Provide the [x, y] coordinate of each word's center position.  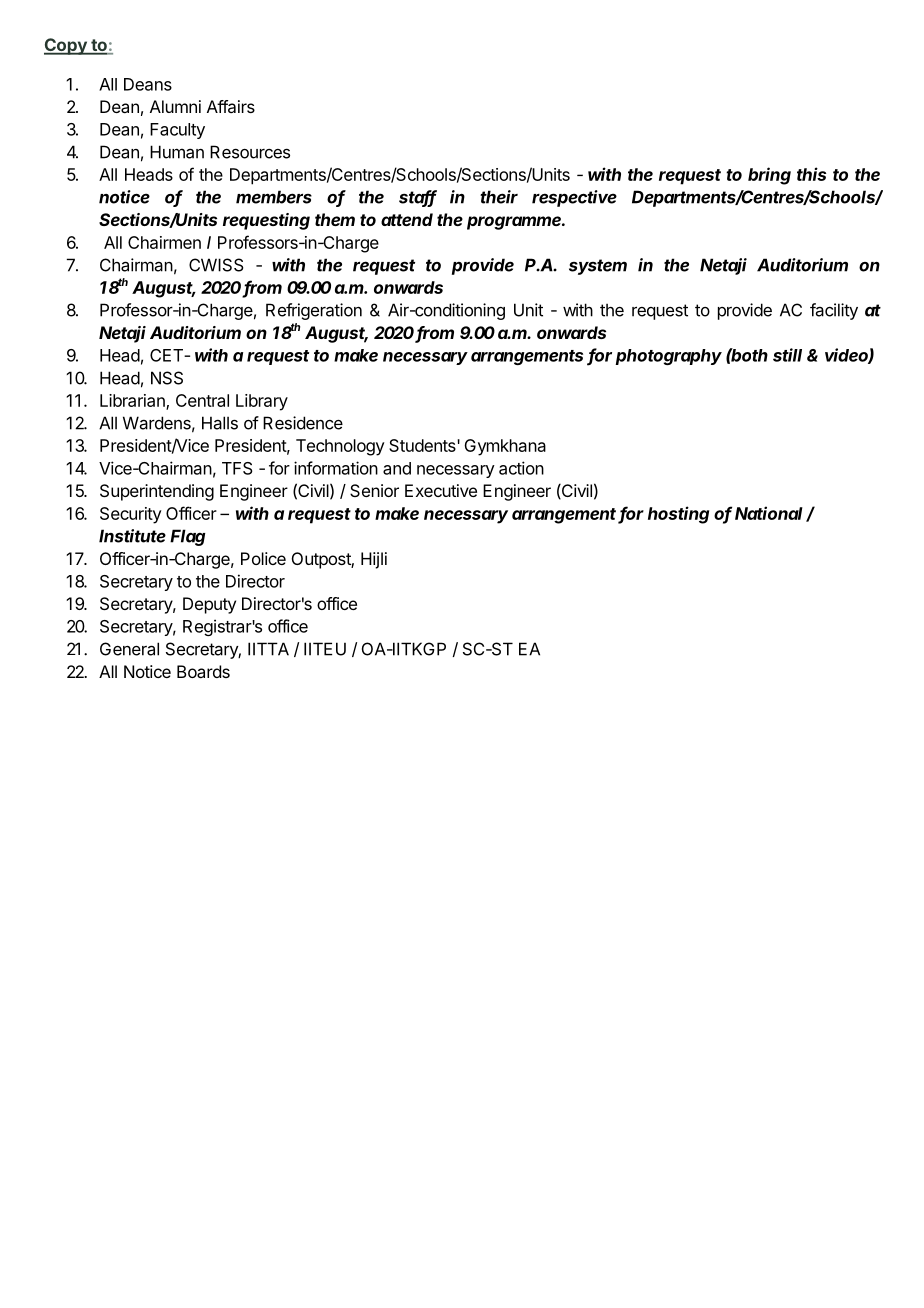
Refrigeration [314, 311]
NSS [167, 378]
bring [769, 176]
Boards [203, 671]
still [787, 355]
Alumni [175, 106]
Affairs [231, 106]
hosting [678, 515]
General [129, 649]
